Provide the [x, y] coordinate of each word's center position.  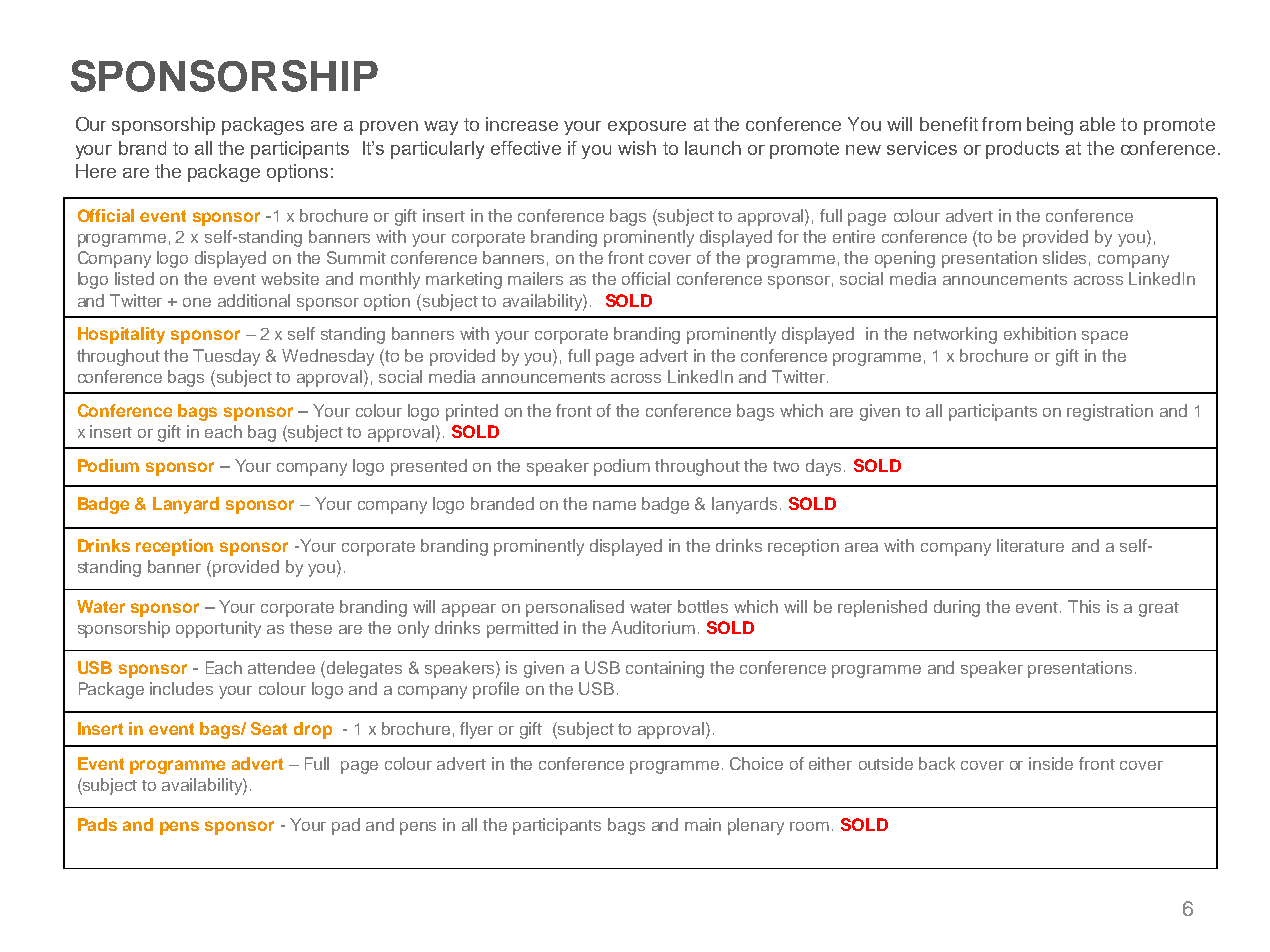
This [1084, 606]
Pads [97, 824]
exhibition [1040, 333]
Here [96, 171]
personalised [575, 608]
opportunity [218, 629]
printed [472, 412]
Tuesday [226, 357]
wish [637, 148]
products [1022, 150]
